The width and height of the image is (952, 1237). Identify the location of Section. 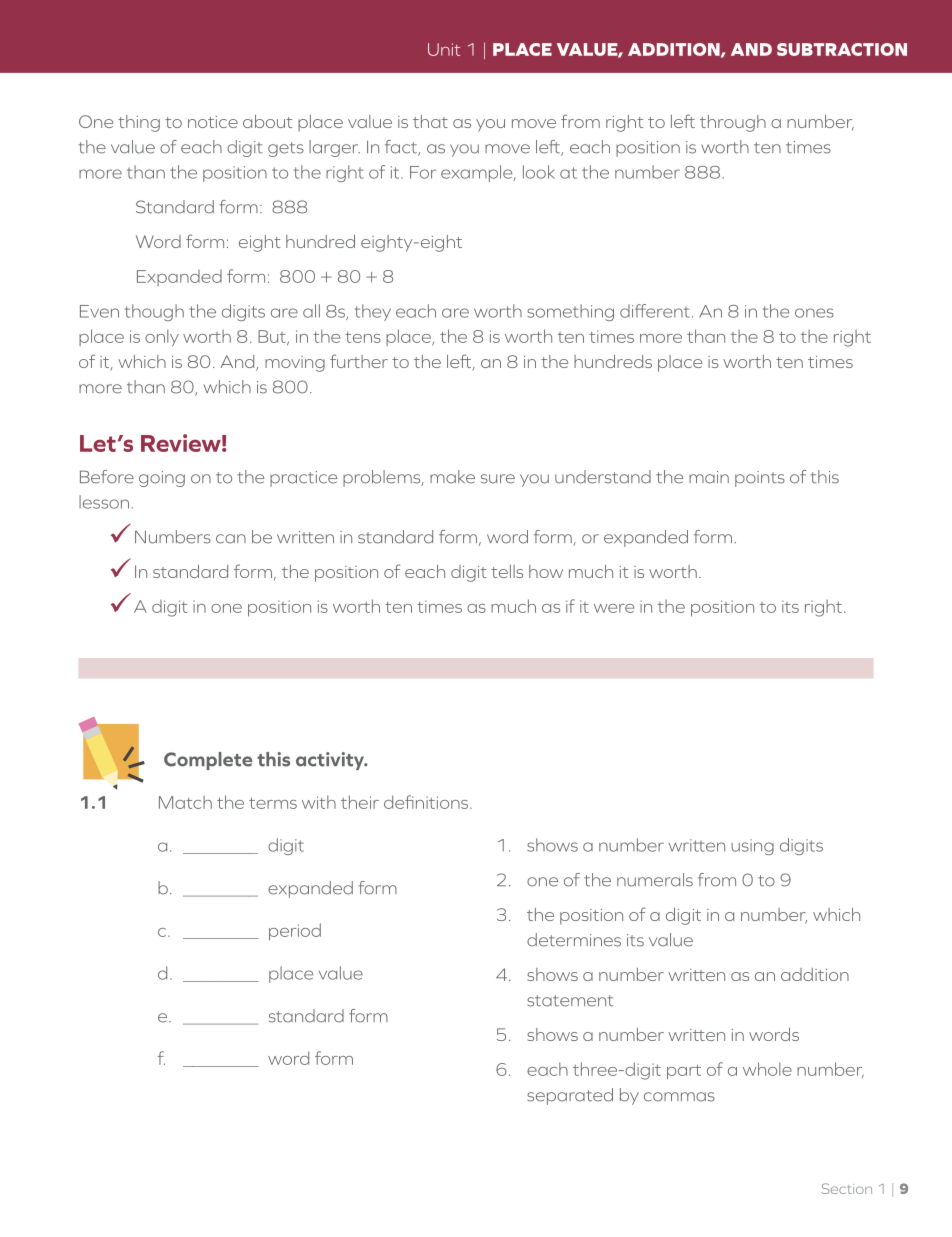
(847, 1188).
